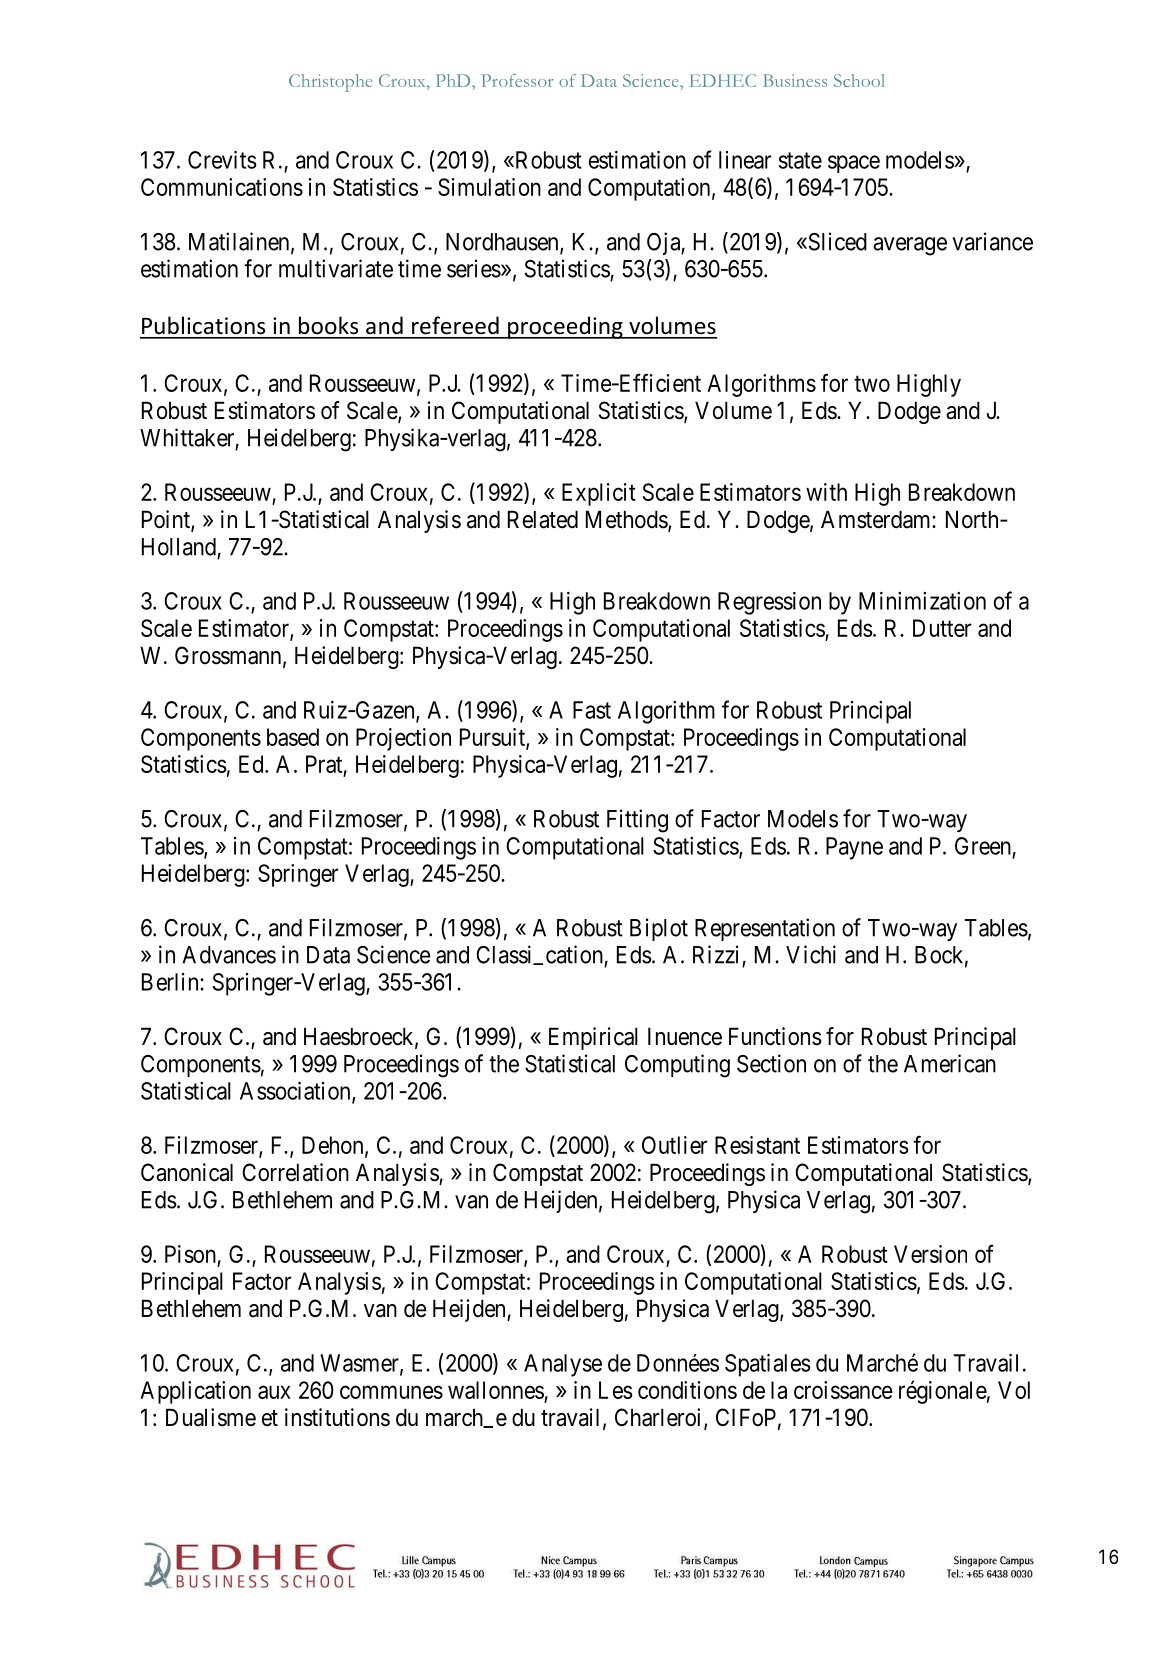  What do you see at coordinates (854, 848) in the document?
I see `Payne` at bounding box center [854, 848].
